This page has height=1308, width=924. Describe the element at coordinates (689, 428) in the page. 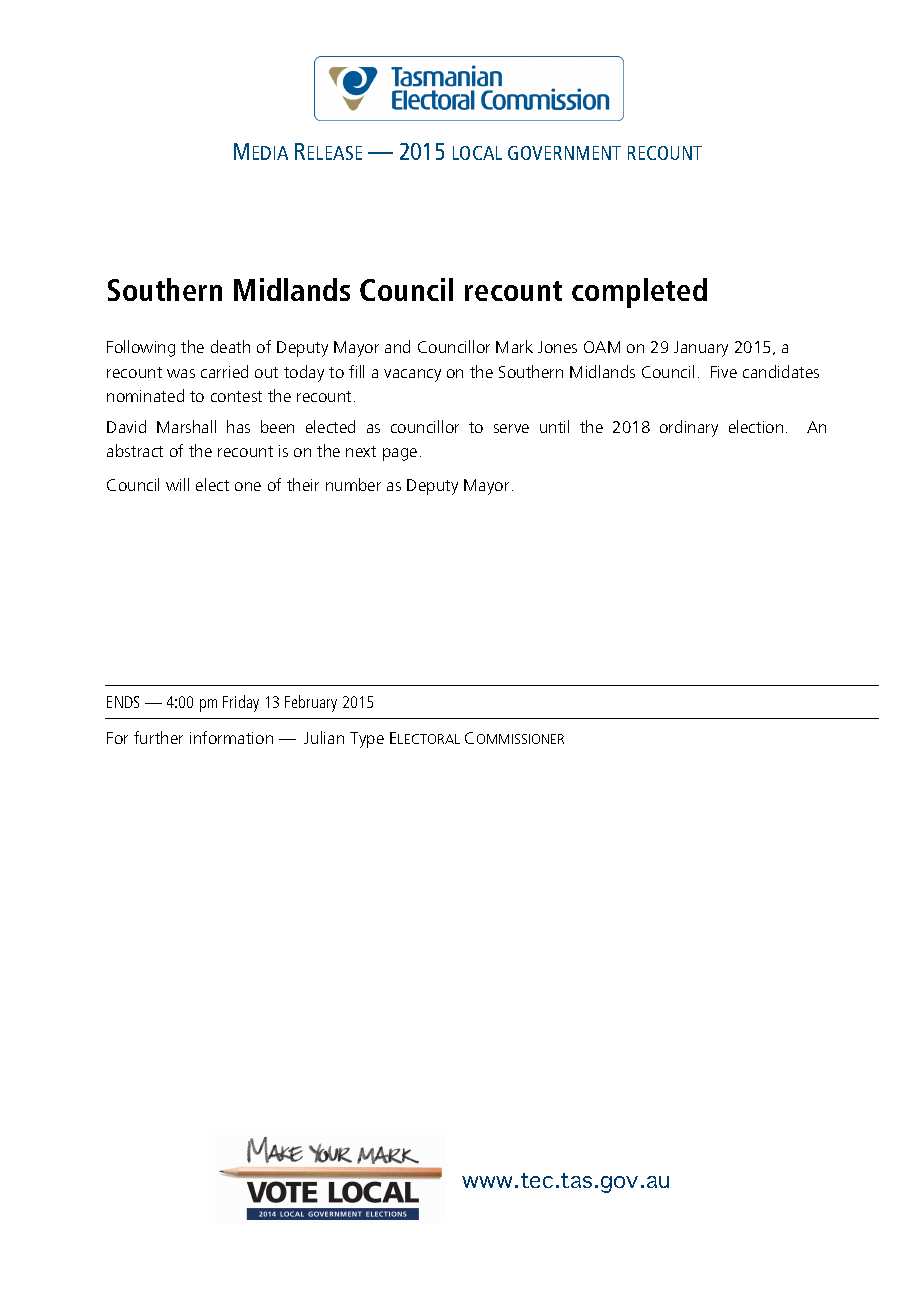

I see `ordinary` at that location.
